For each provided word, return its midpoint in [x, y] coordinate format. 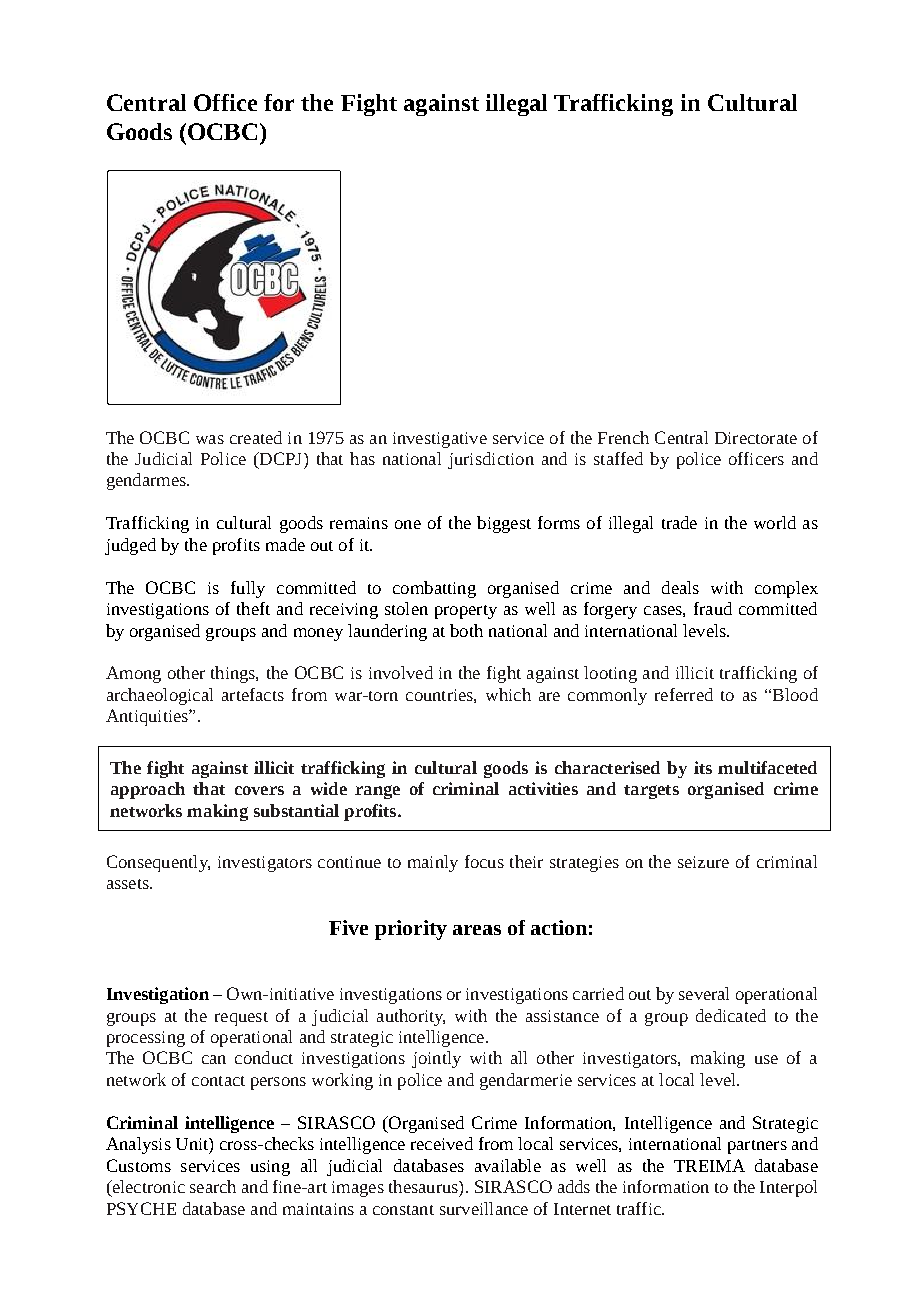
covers [259, 790]
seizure [703, 862]
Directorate [756, 438]
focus [484, 861]
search [213, 1186]
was [210, 439]
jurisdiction [491, 460]
